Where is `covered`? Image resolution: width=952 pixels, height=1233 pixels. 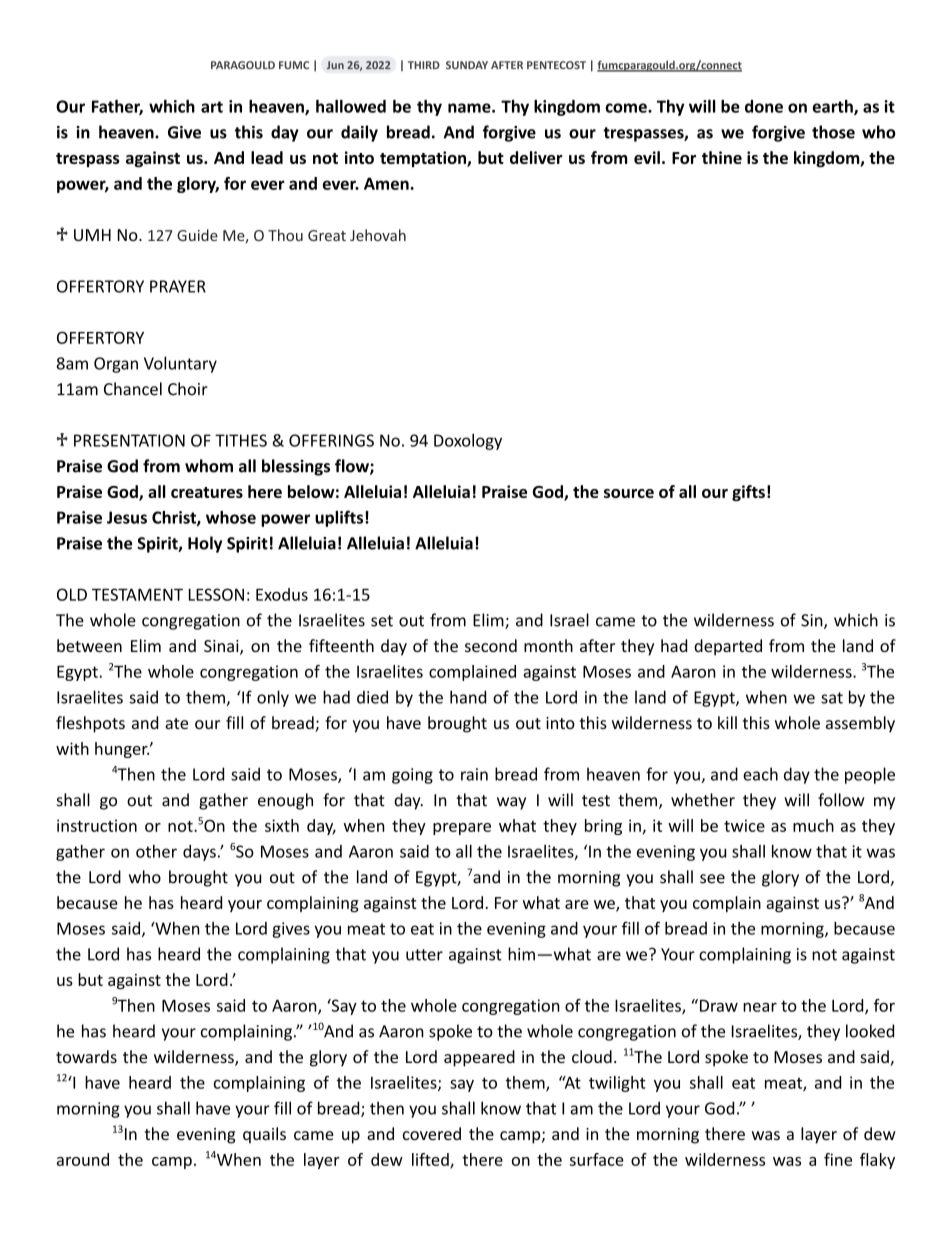 covered is located at coordinates (432, 1133).
